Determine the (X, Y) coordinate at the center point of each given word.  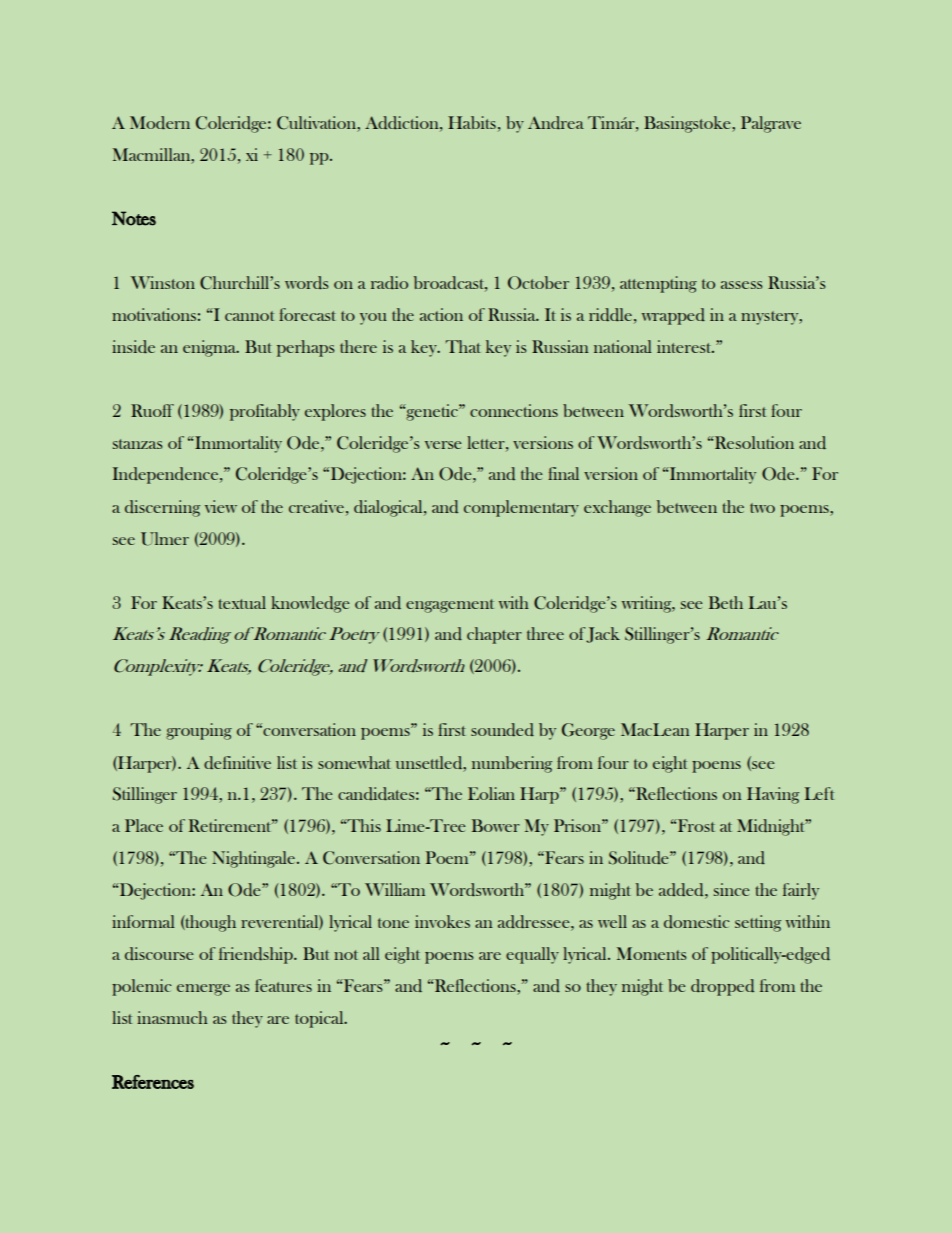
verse (443, 445)
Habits (472, 122)
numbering (512, 764)
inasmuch (172, 1017)
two (762, 508)
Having (773, 795)
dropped (722, 987)
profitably (265, 412)
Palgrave (771, 124)
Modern (160, 122)
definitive (237, 762)
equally (532, 955)
